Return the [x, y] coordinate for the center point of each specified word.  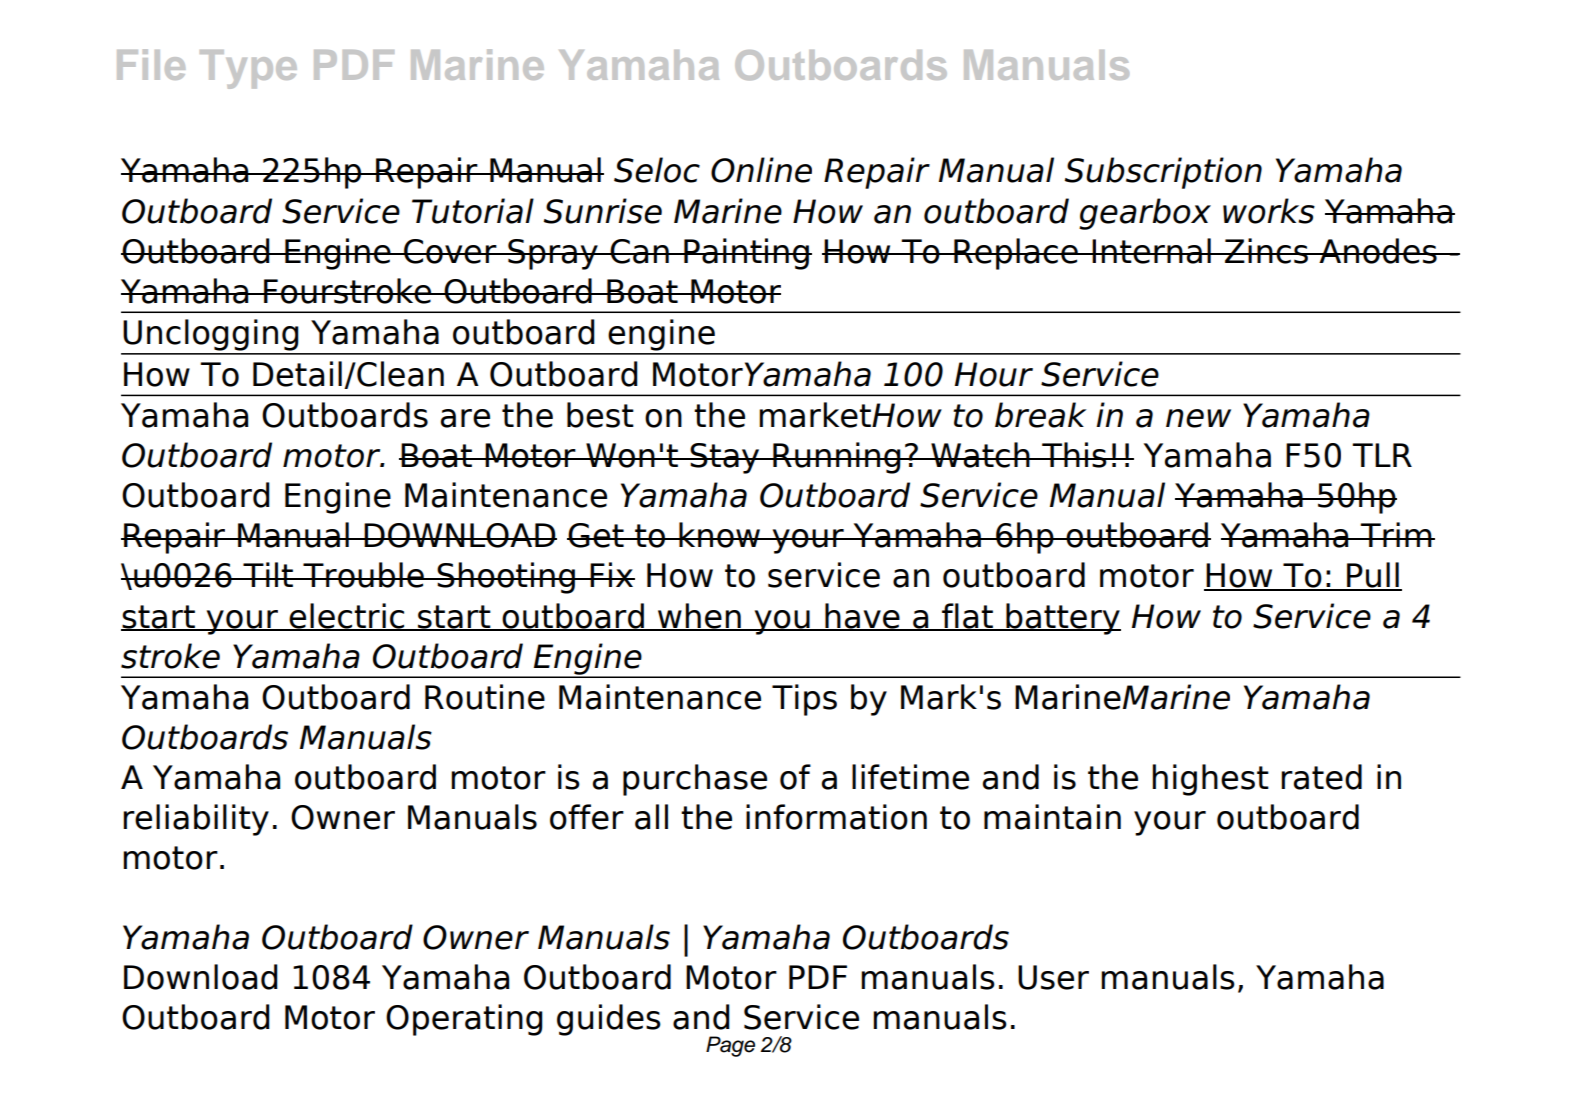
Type [248, 69]
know [720, 535]
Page [730, 1046]
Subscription [1163, 173]
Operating [464, 1020]
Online [761, 170]
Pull [1373, 576]
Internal [1151, 251]
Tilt [268, 574]
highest [1210, 780]
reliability [196, 820]
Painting [746, 254]
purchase [695, 780]
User [1053, 977]
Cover [450, 251]
